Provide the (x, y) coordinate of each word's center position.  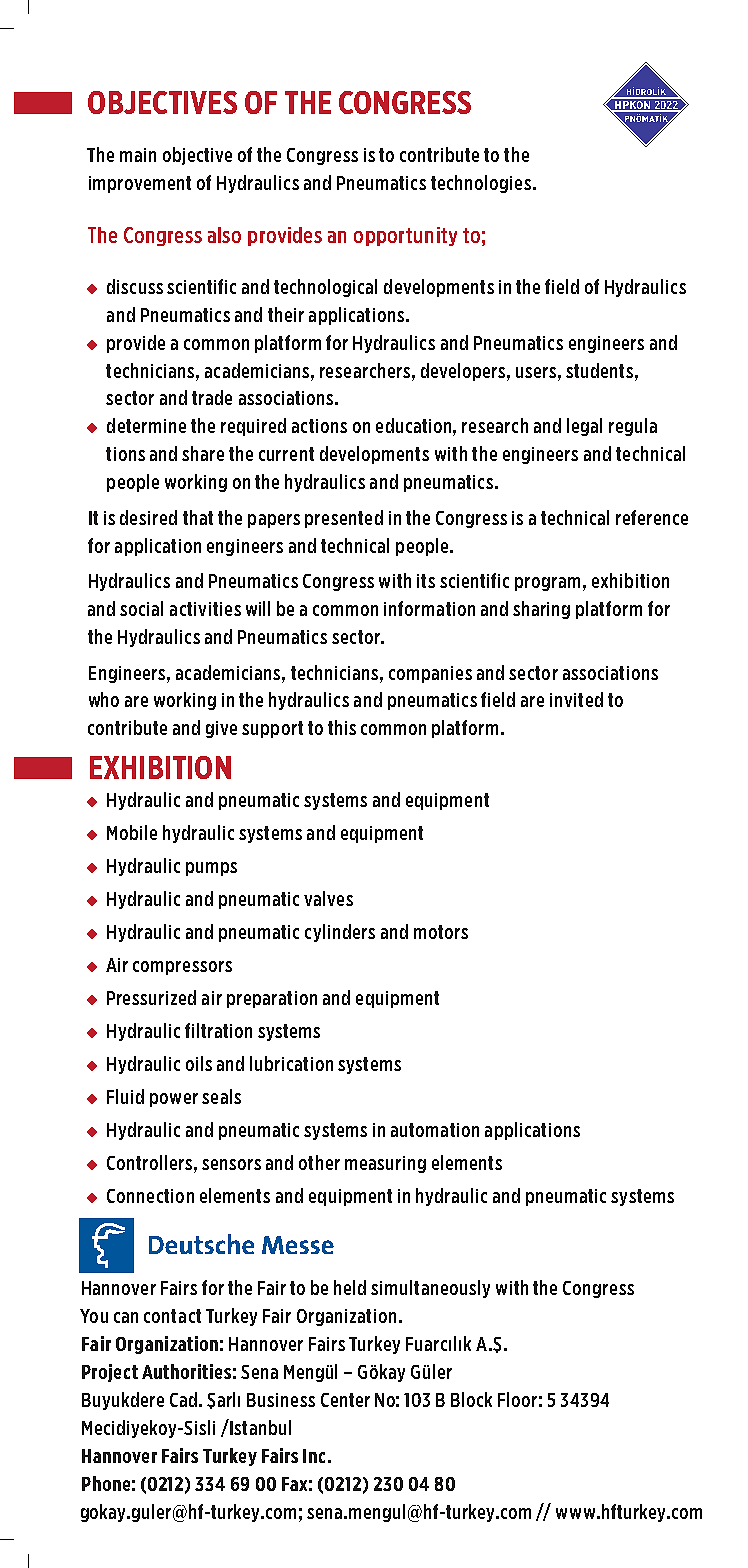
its (426, 581)
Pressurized (151, 997)
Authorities (186, 1371)
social (141, 608)
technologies (481, 184)
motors (441, 932)
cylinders (340, 933)
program (547, 584)
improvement (140, 184)
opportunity (405, 236)
